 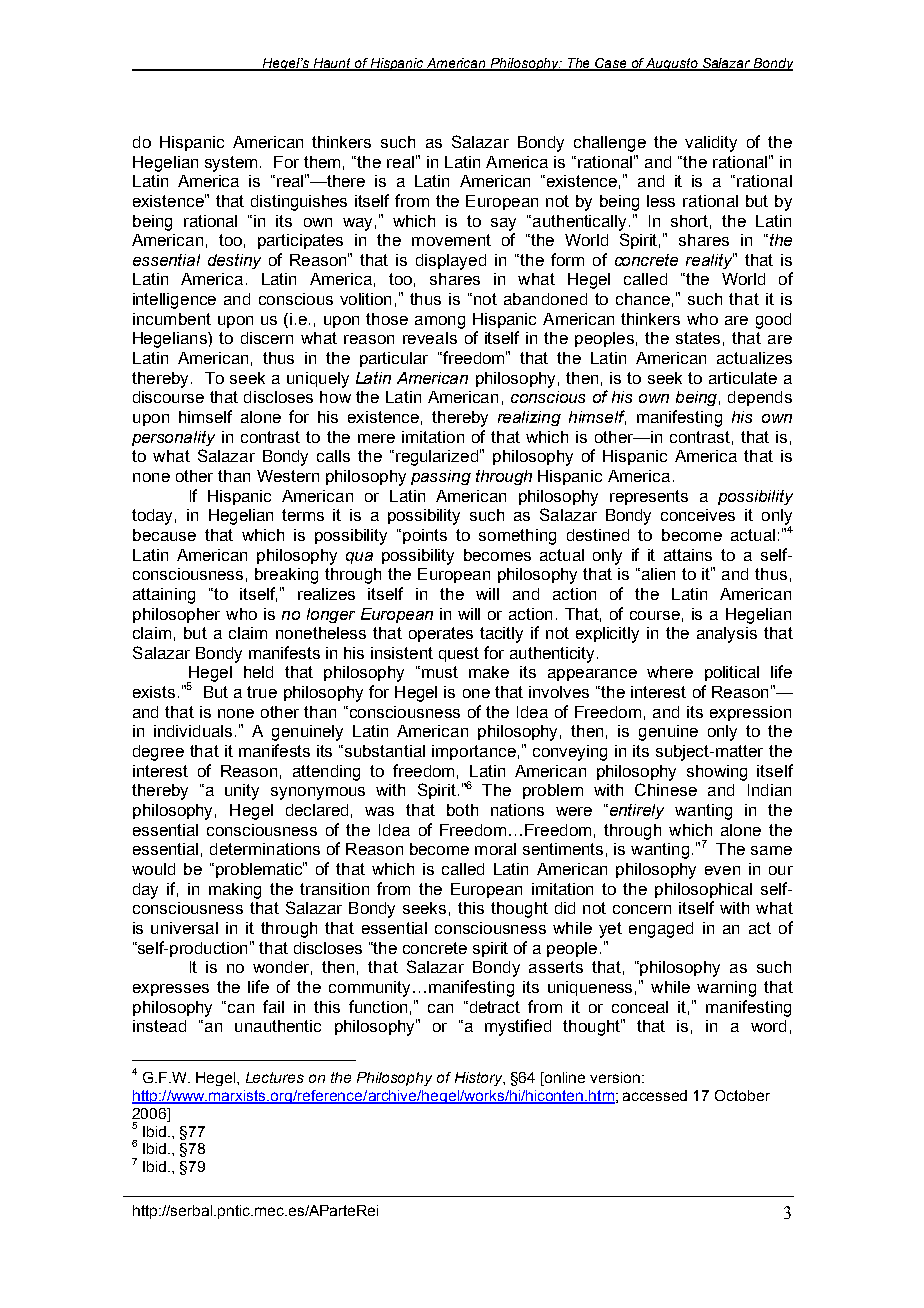 What do you see at coordinates (193, 731) in the document?
I see `individuals` at bounding box center [193, 731].
